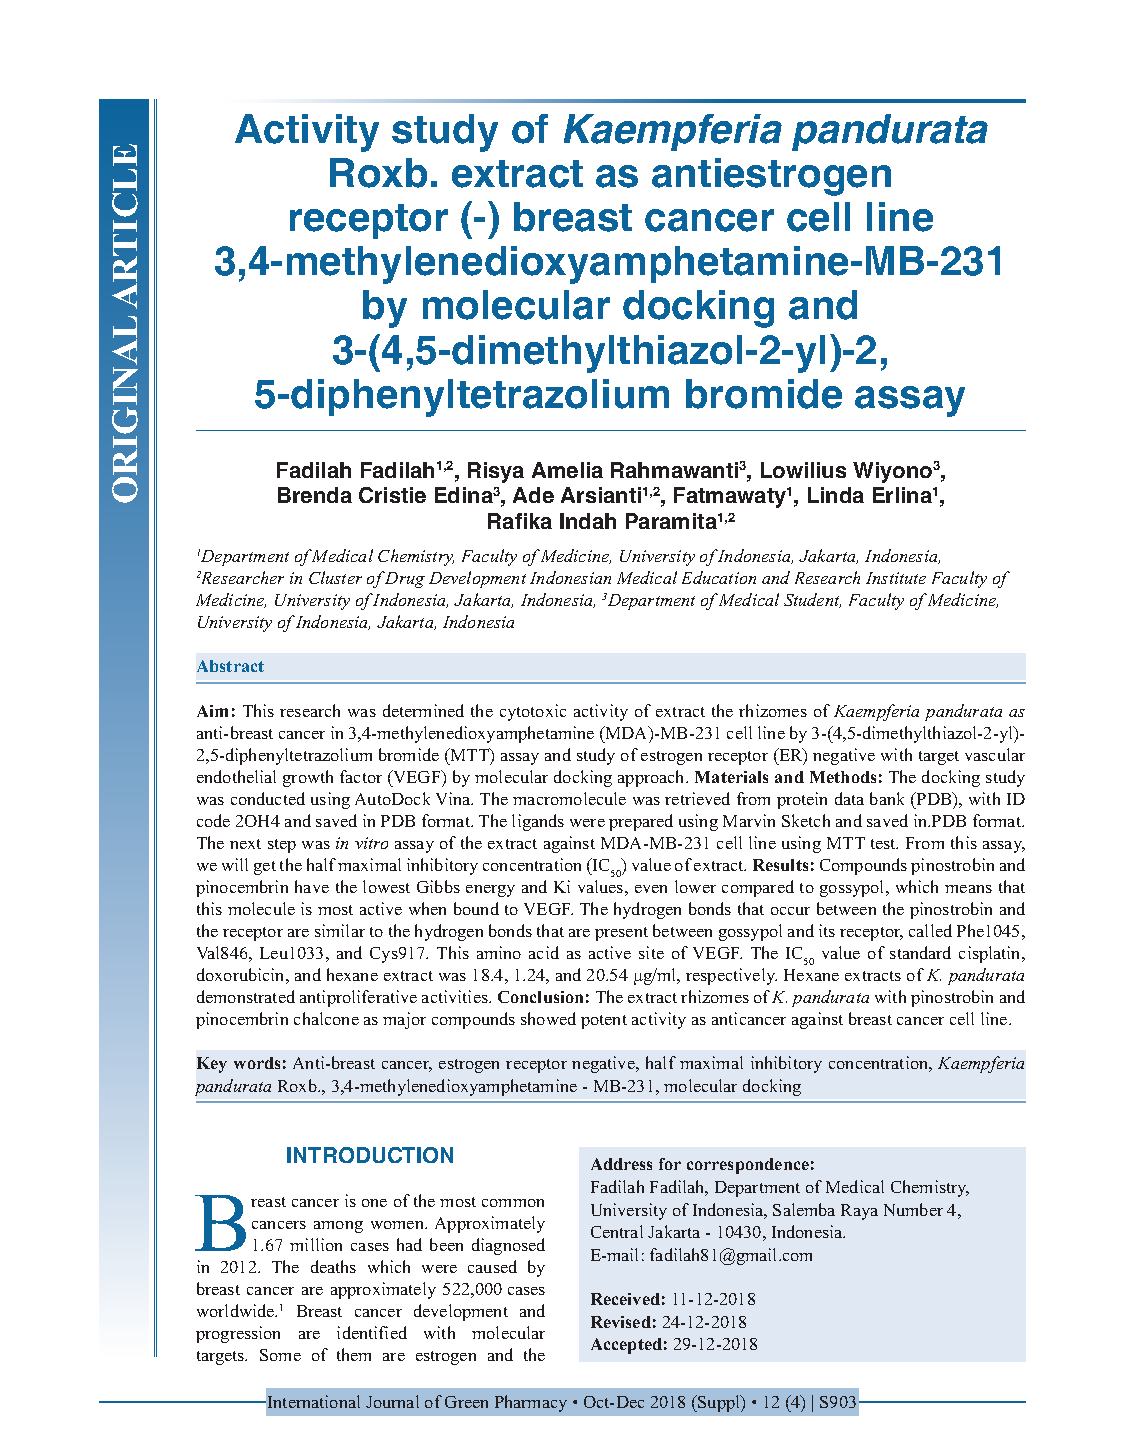  What do you see at coordinates (567, 470) in the document?
I see `Amelia` at bounding box center [567, 470].
